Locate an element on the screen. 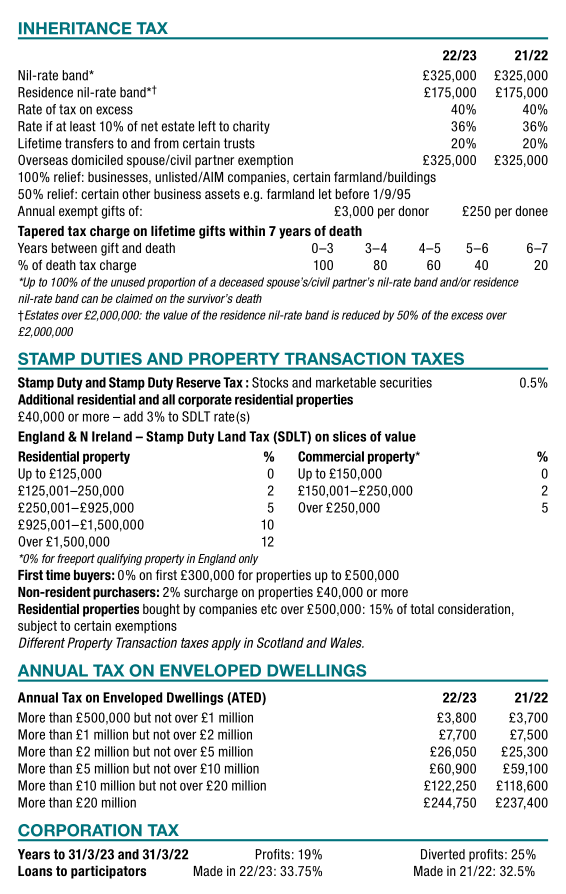  trusts is located at coordinates (239, 143).
